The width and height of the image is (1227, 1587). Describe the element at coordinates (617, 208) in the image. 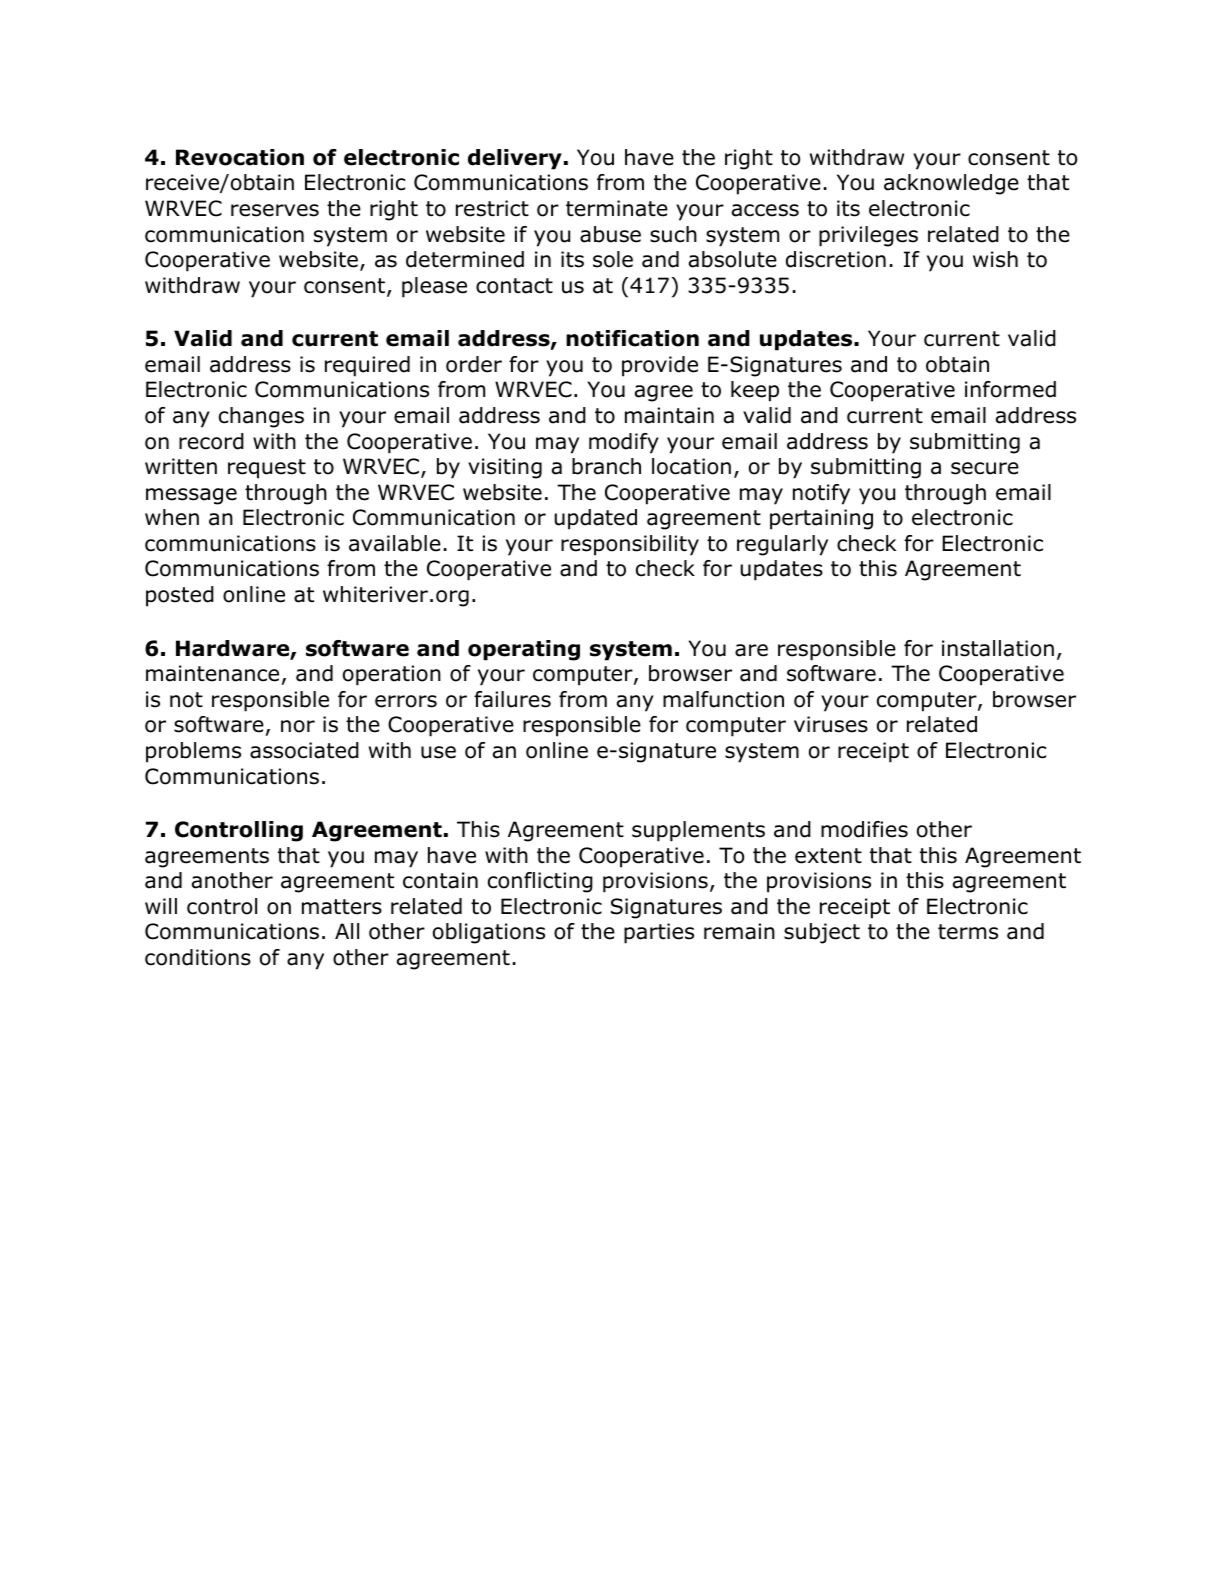

I see `terminate` at that location.
